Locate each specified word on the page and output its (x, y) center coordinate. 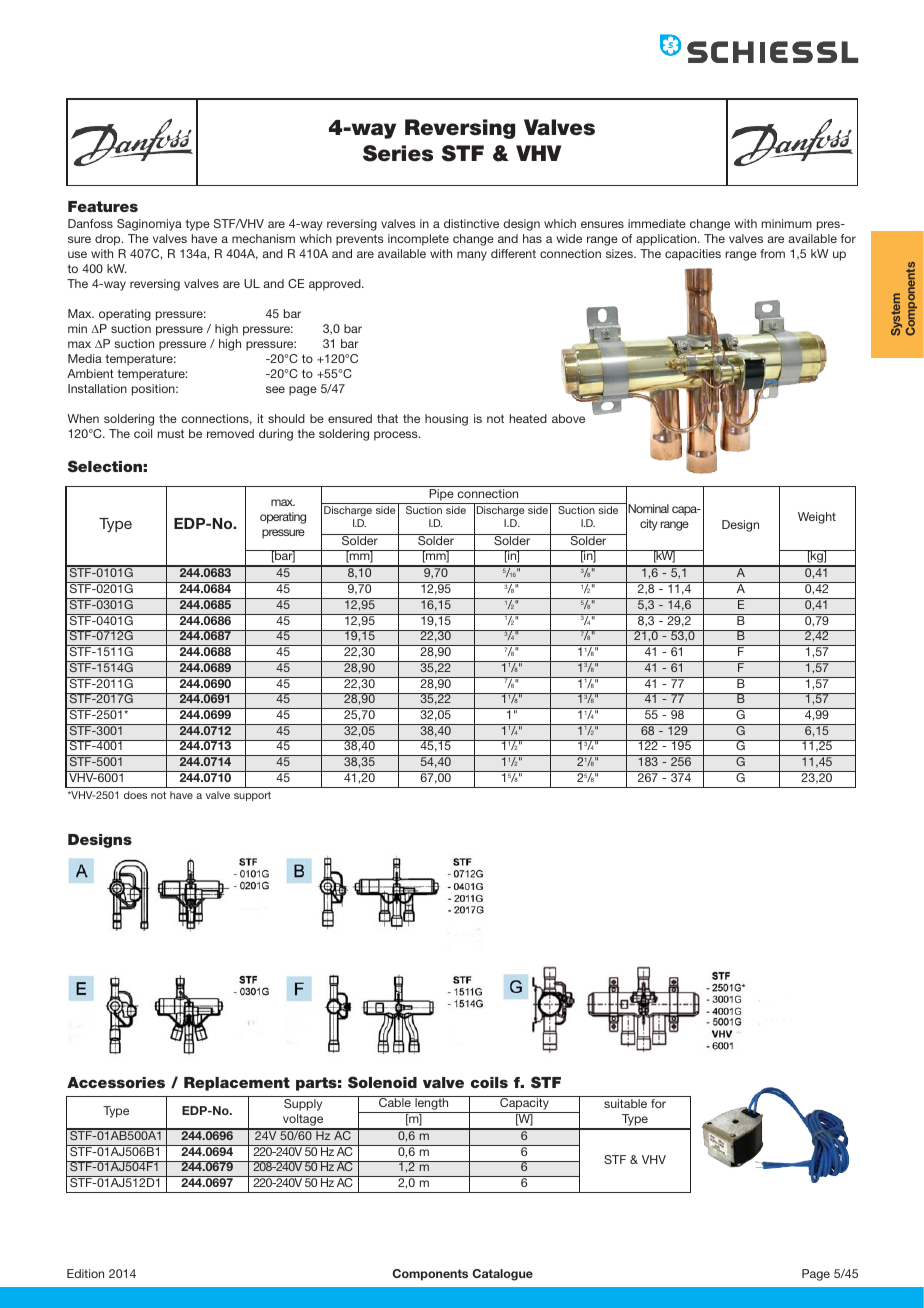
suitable (625, 1103)
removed (230, 433)
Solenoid (382, 1082)
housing (446, 420)
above (568, 418)
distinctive (471, 223)
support (252, 796)
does (135, 795)
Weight (817, 518)
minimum (787, 223)
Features (103, 206)
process (397, 436)
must (171, 433)
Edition (85, 1273)
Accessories (116, 1082)
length (432, 1104)
